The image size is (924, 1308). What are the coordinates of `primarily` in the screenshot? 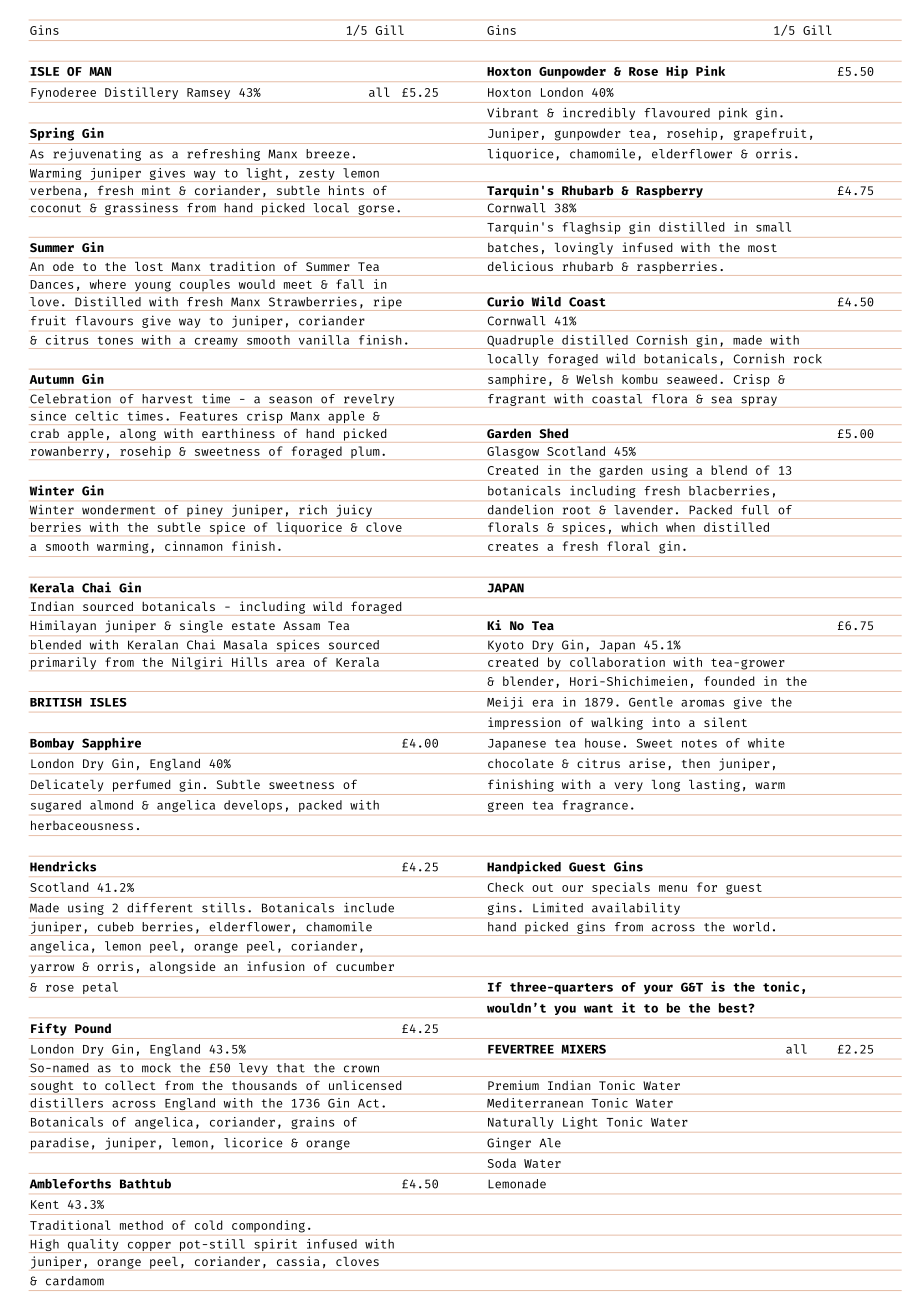 It's located at (63, 663).
